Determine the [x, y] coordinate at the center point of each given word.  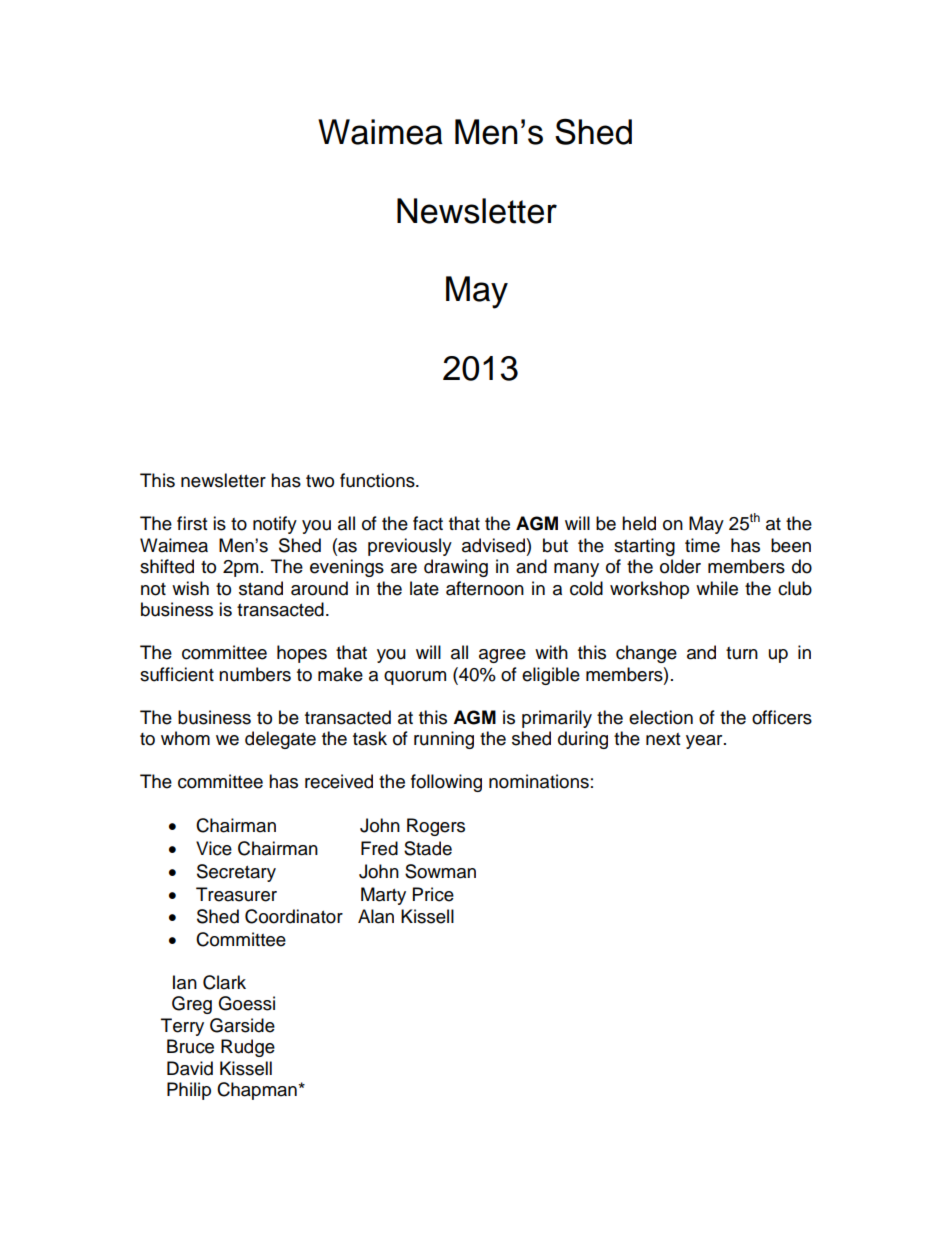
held [639, 523]
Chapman [257, 1091]
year [705, 742]
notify [275, 525]
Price [433, 894]
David [190, 1068]
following [446, 783]
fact [428, 523]
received [339, 781]
